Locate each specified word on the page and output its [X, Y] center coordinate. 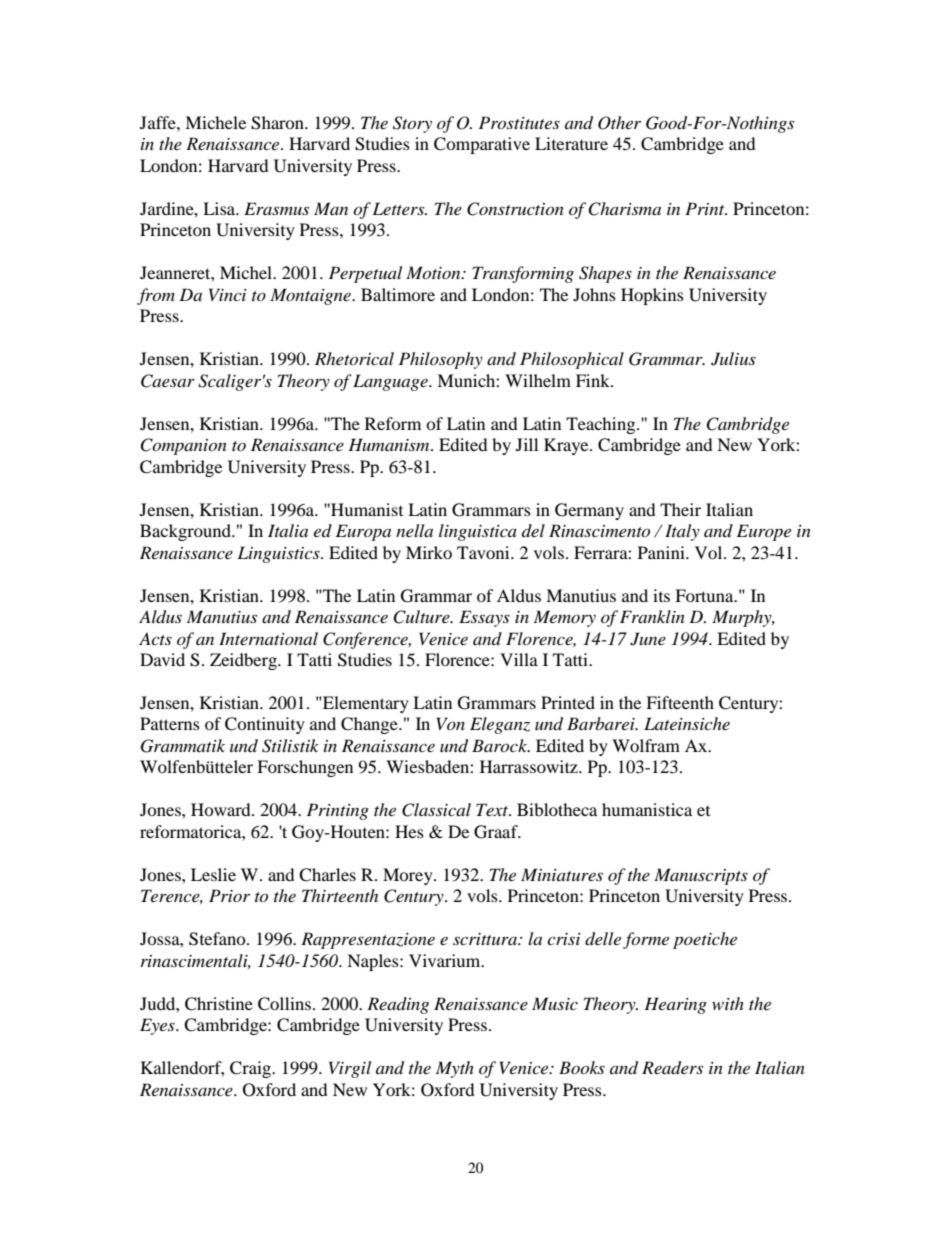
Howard [222, 809]
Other [619, 123]
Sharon [278, 123]
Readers [672, 1068]
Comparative [482, 145]
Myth [455, 1069]
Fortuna [705, 595]
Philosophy [441, 360]
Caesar [168, 381]
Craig [251, 1069]
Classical [436, 810]
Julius [733, 359]
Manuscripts [701, 876]
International [268, 638]
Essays [484, 618]
